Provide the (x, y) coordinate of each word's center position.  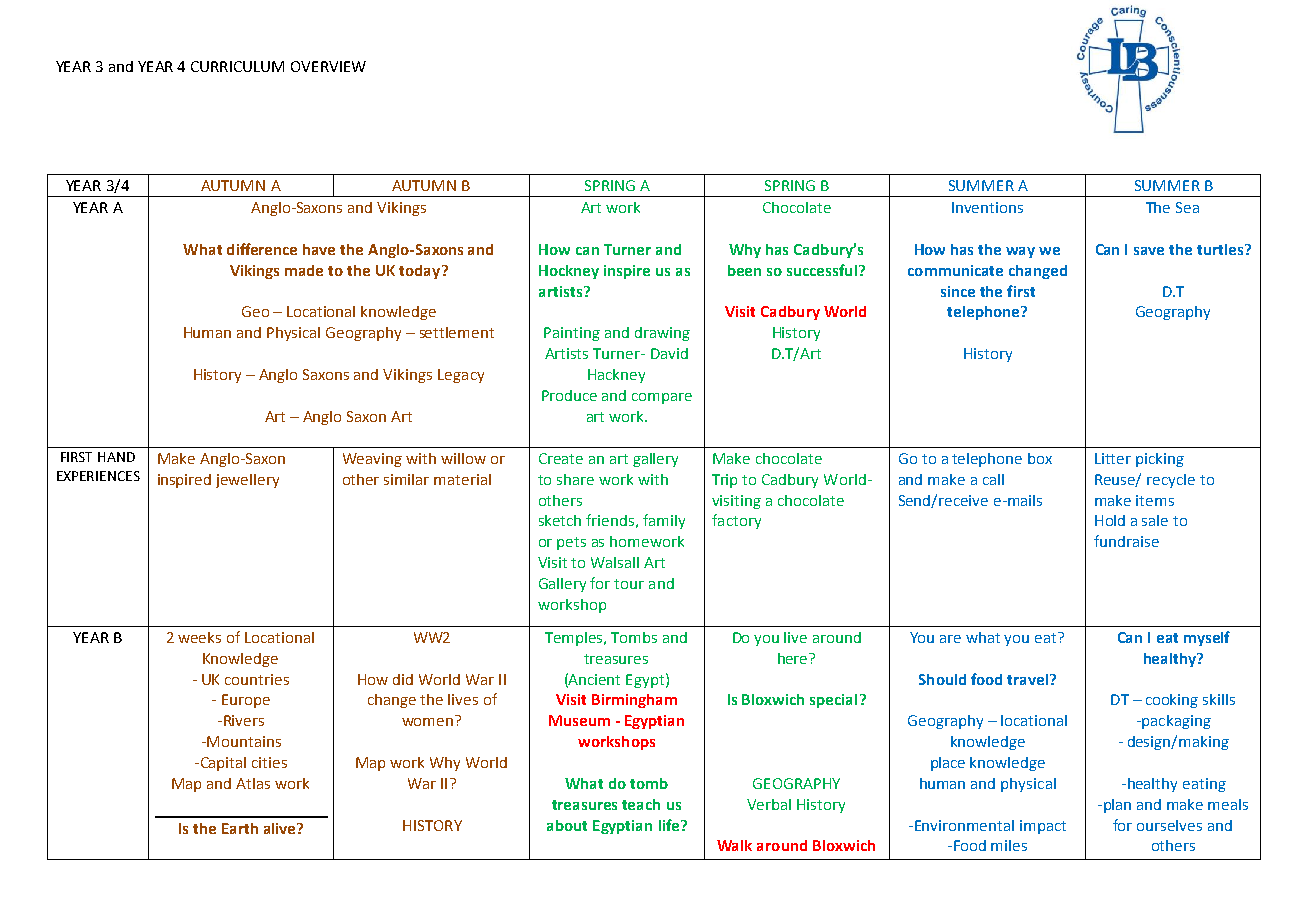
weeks (199, 637)
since (958, 291)
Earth (240, 828)
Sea (1187, 207)
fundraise (1126, 541)
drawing (662, 334)
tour (629, 584)
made (304, 270)
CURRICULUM (237, 66)
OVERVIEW (328, 66)
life (670, 825)
